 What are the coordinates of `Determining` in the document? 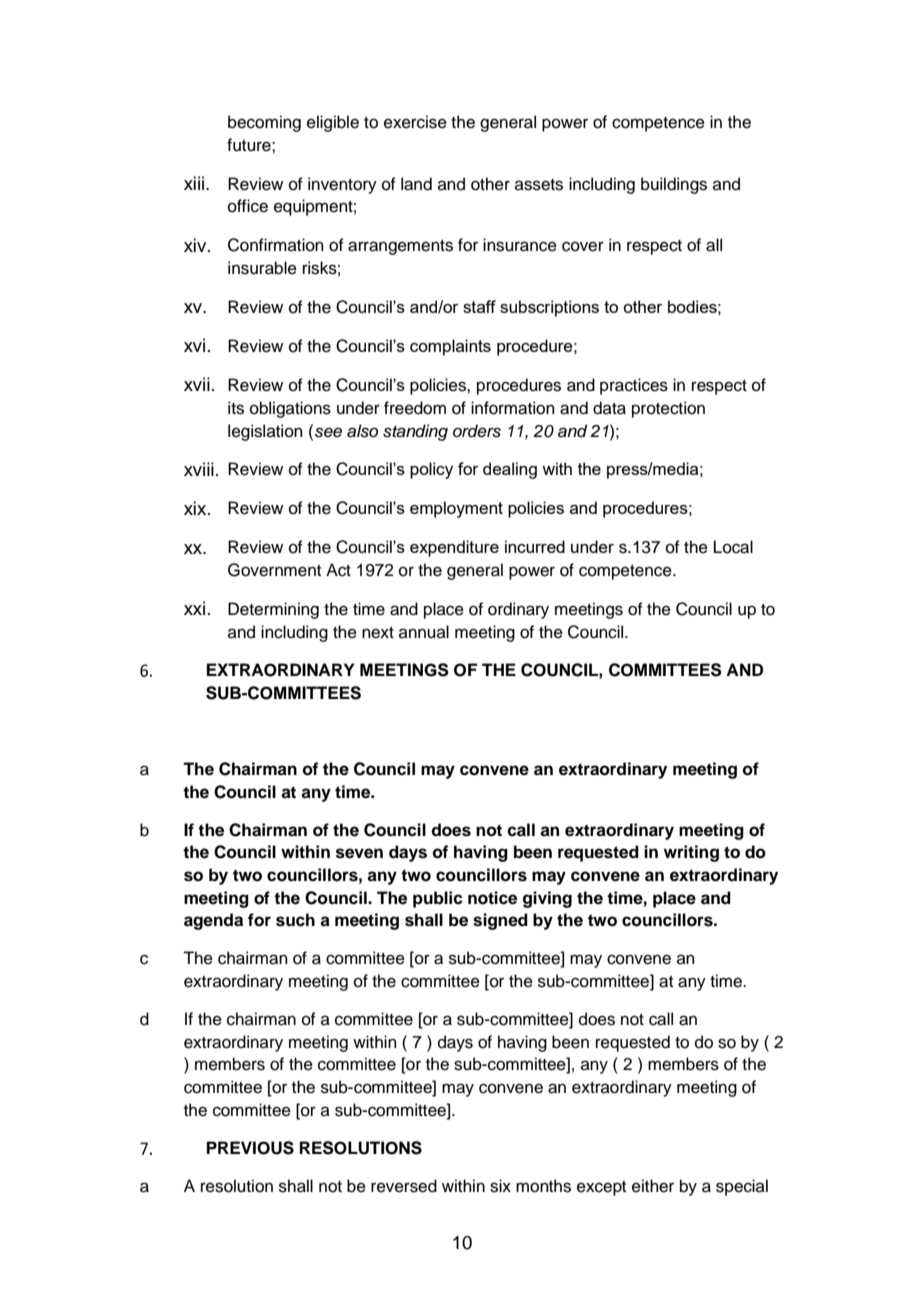 It's located at (273, 610).
